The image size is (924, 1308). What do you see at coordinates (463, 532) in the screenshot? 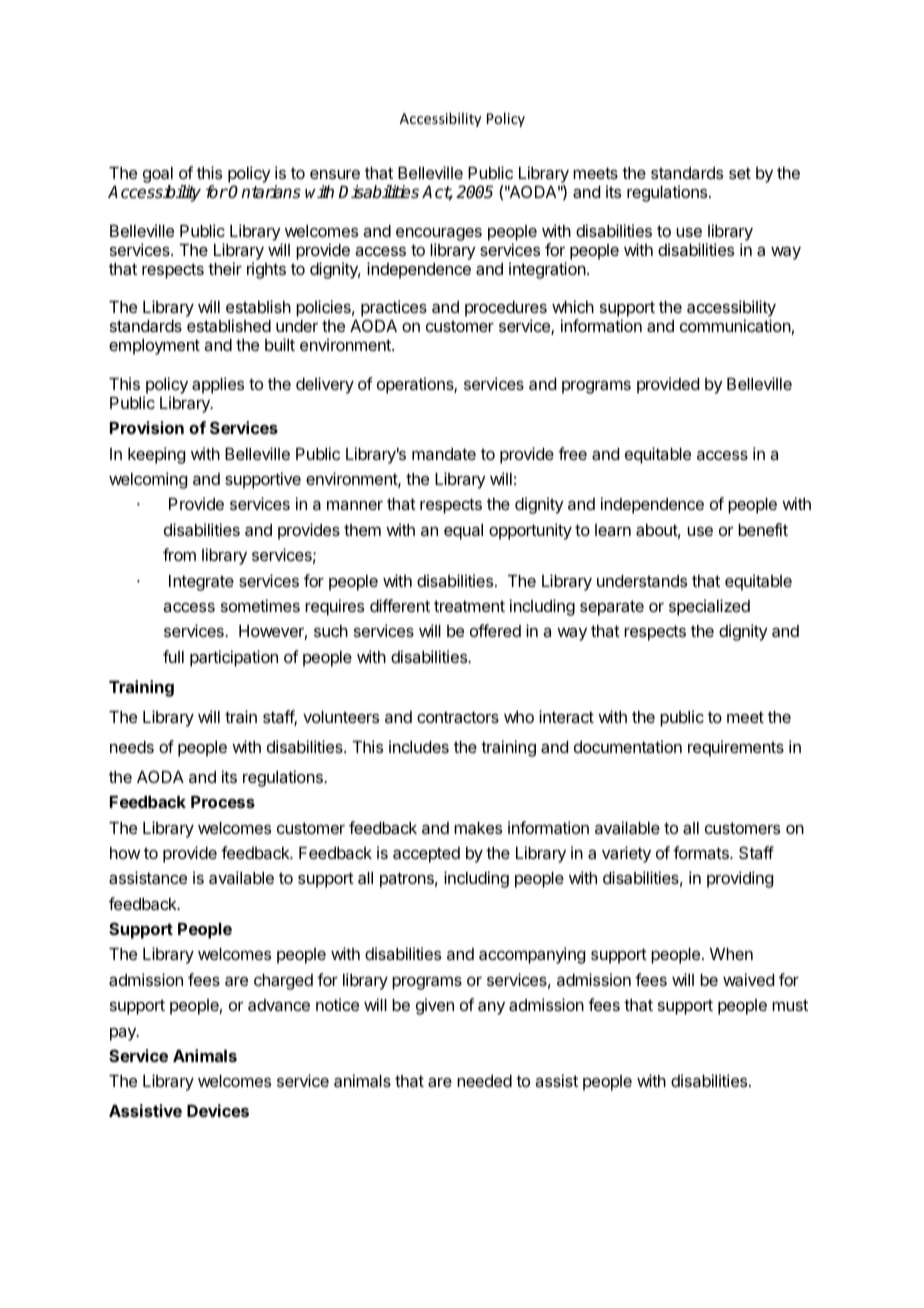
I see `equal` at bounding box center [463, 532].
